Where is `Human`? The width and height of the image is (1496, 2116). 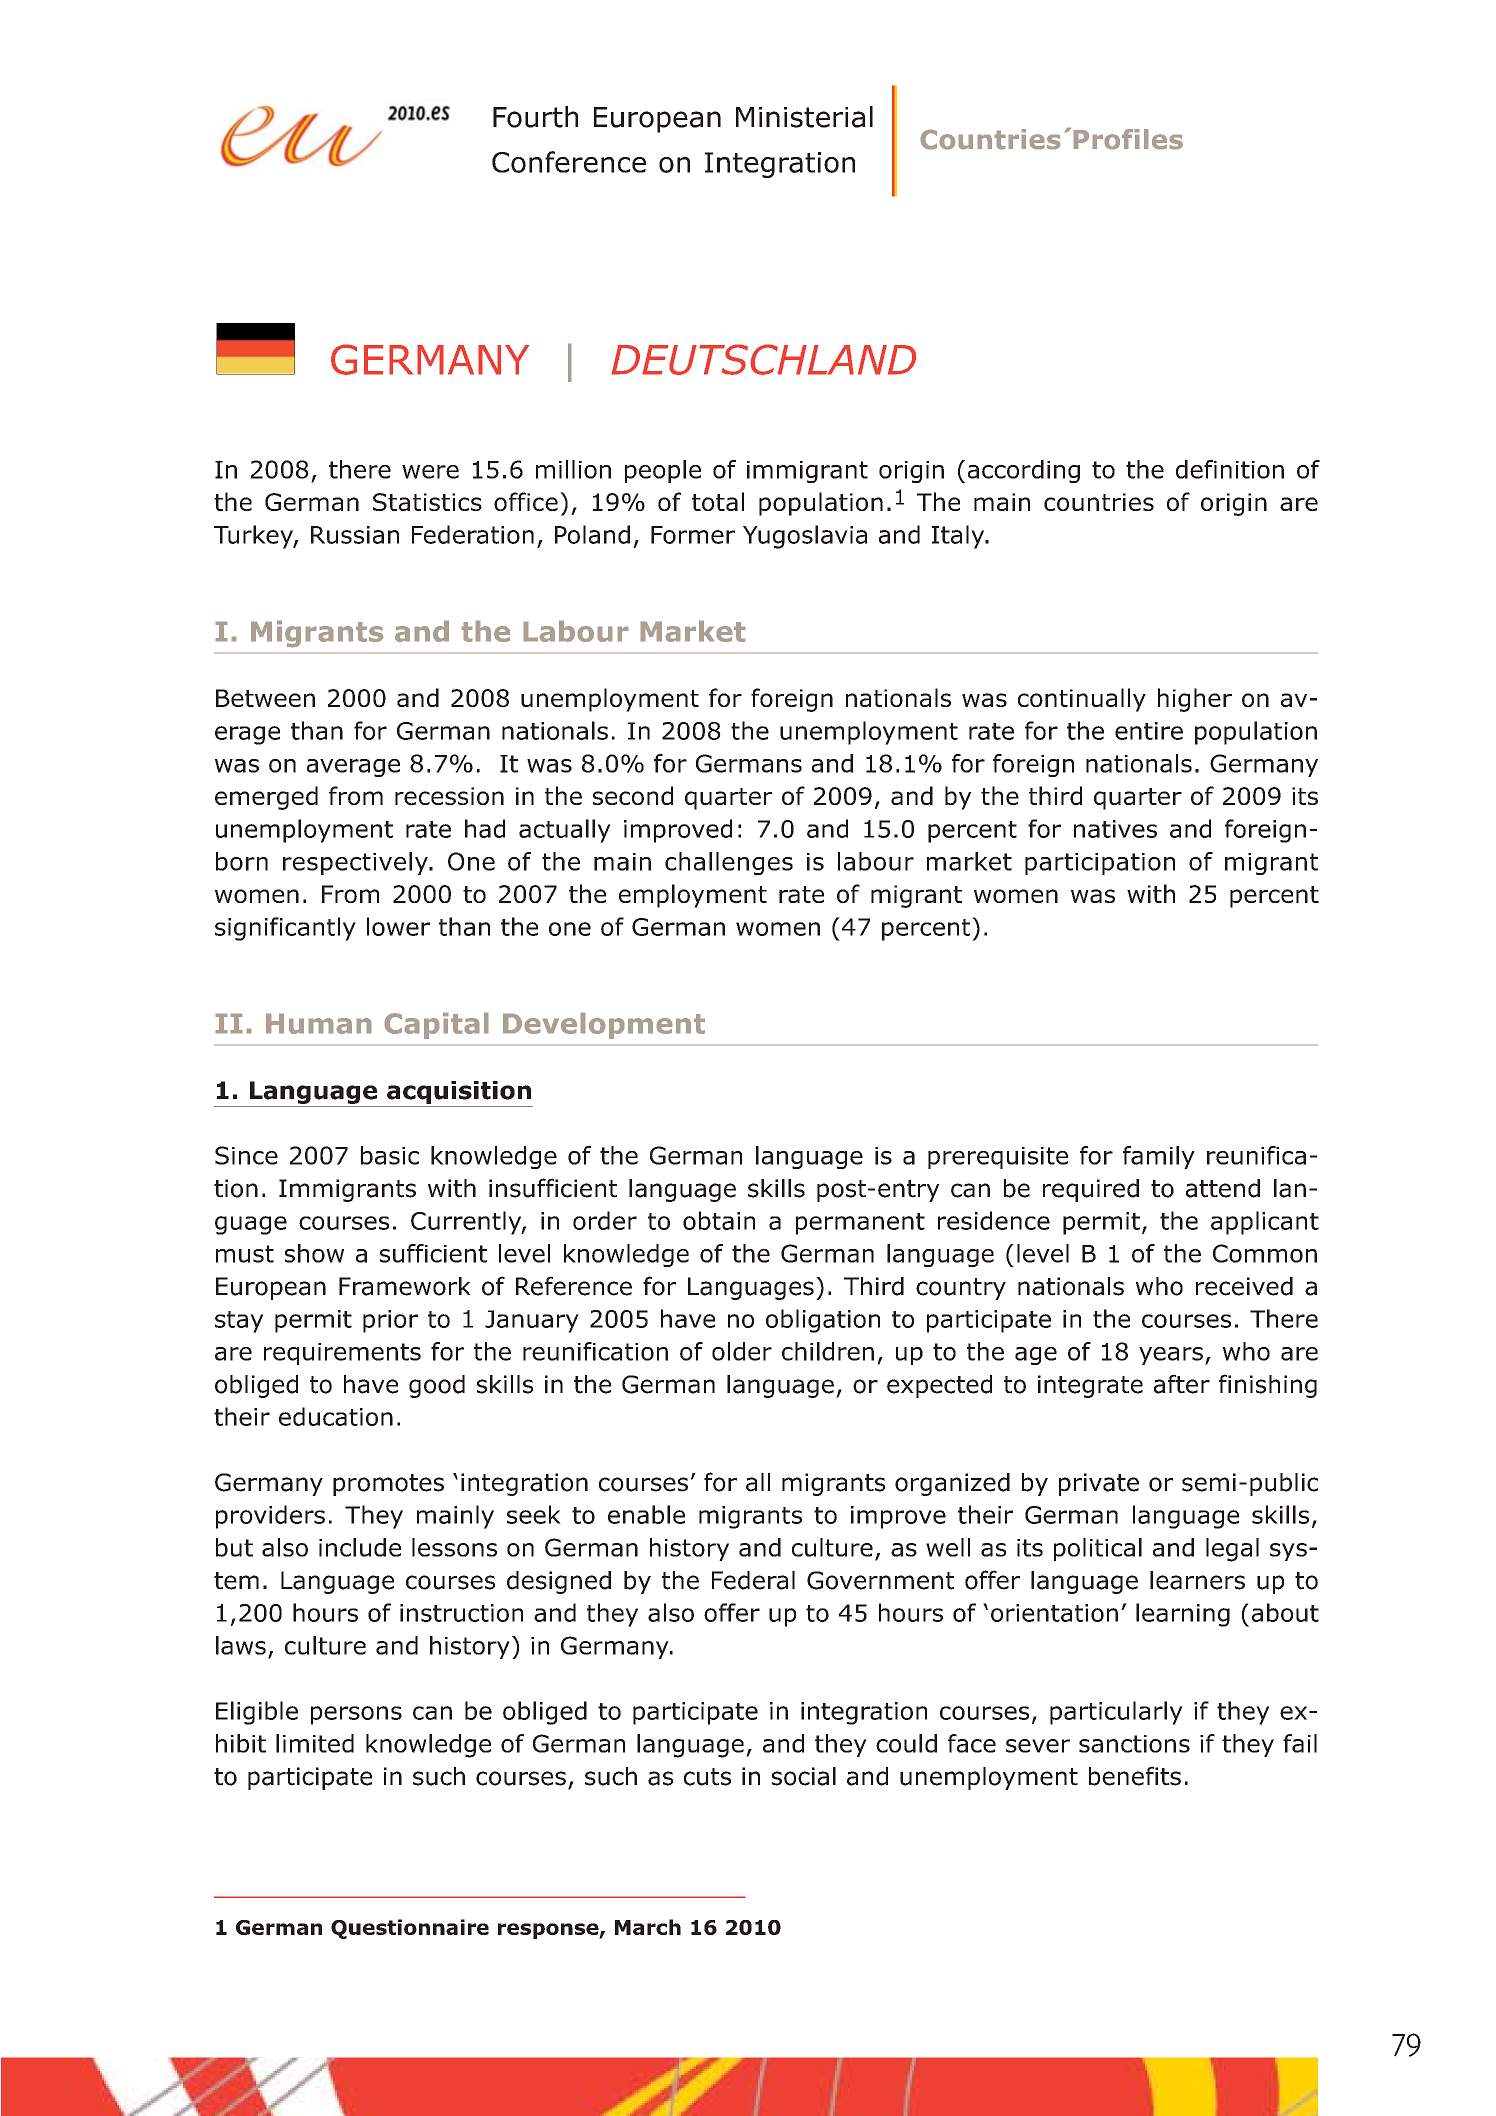
Human is located at coordinates (318, 1024).
